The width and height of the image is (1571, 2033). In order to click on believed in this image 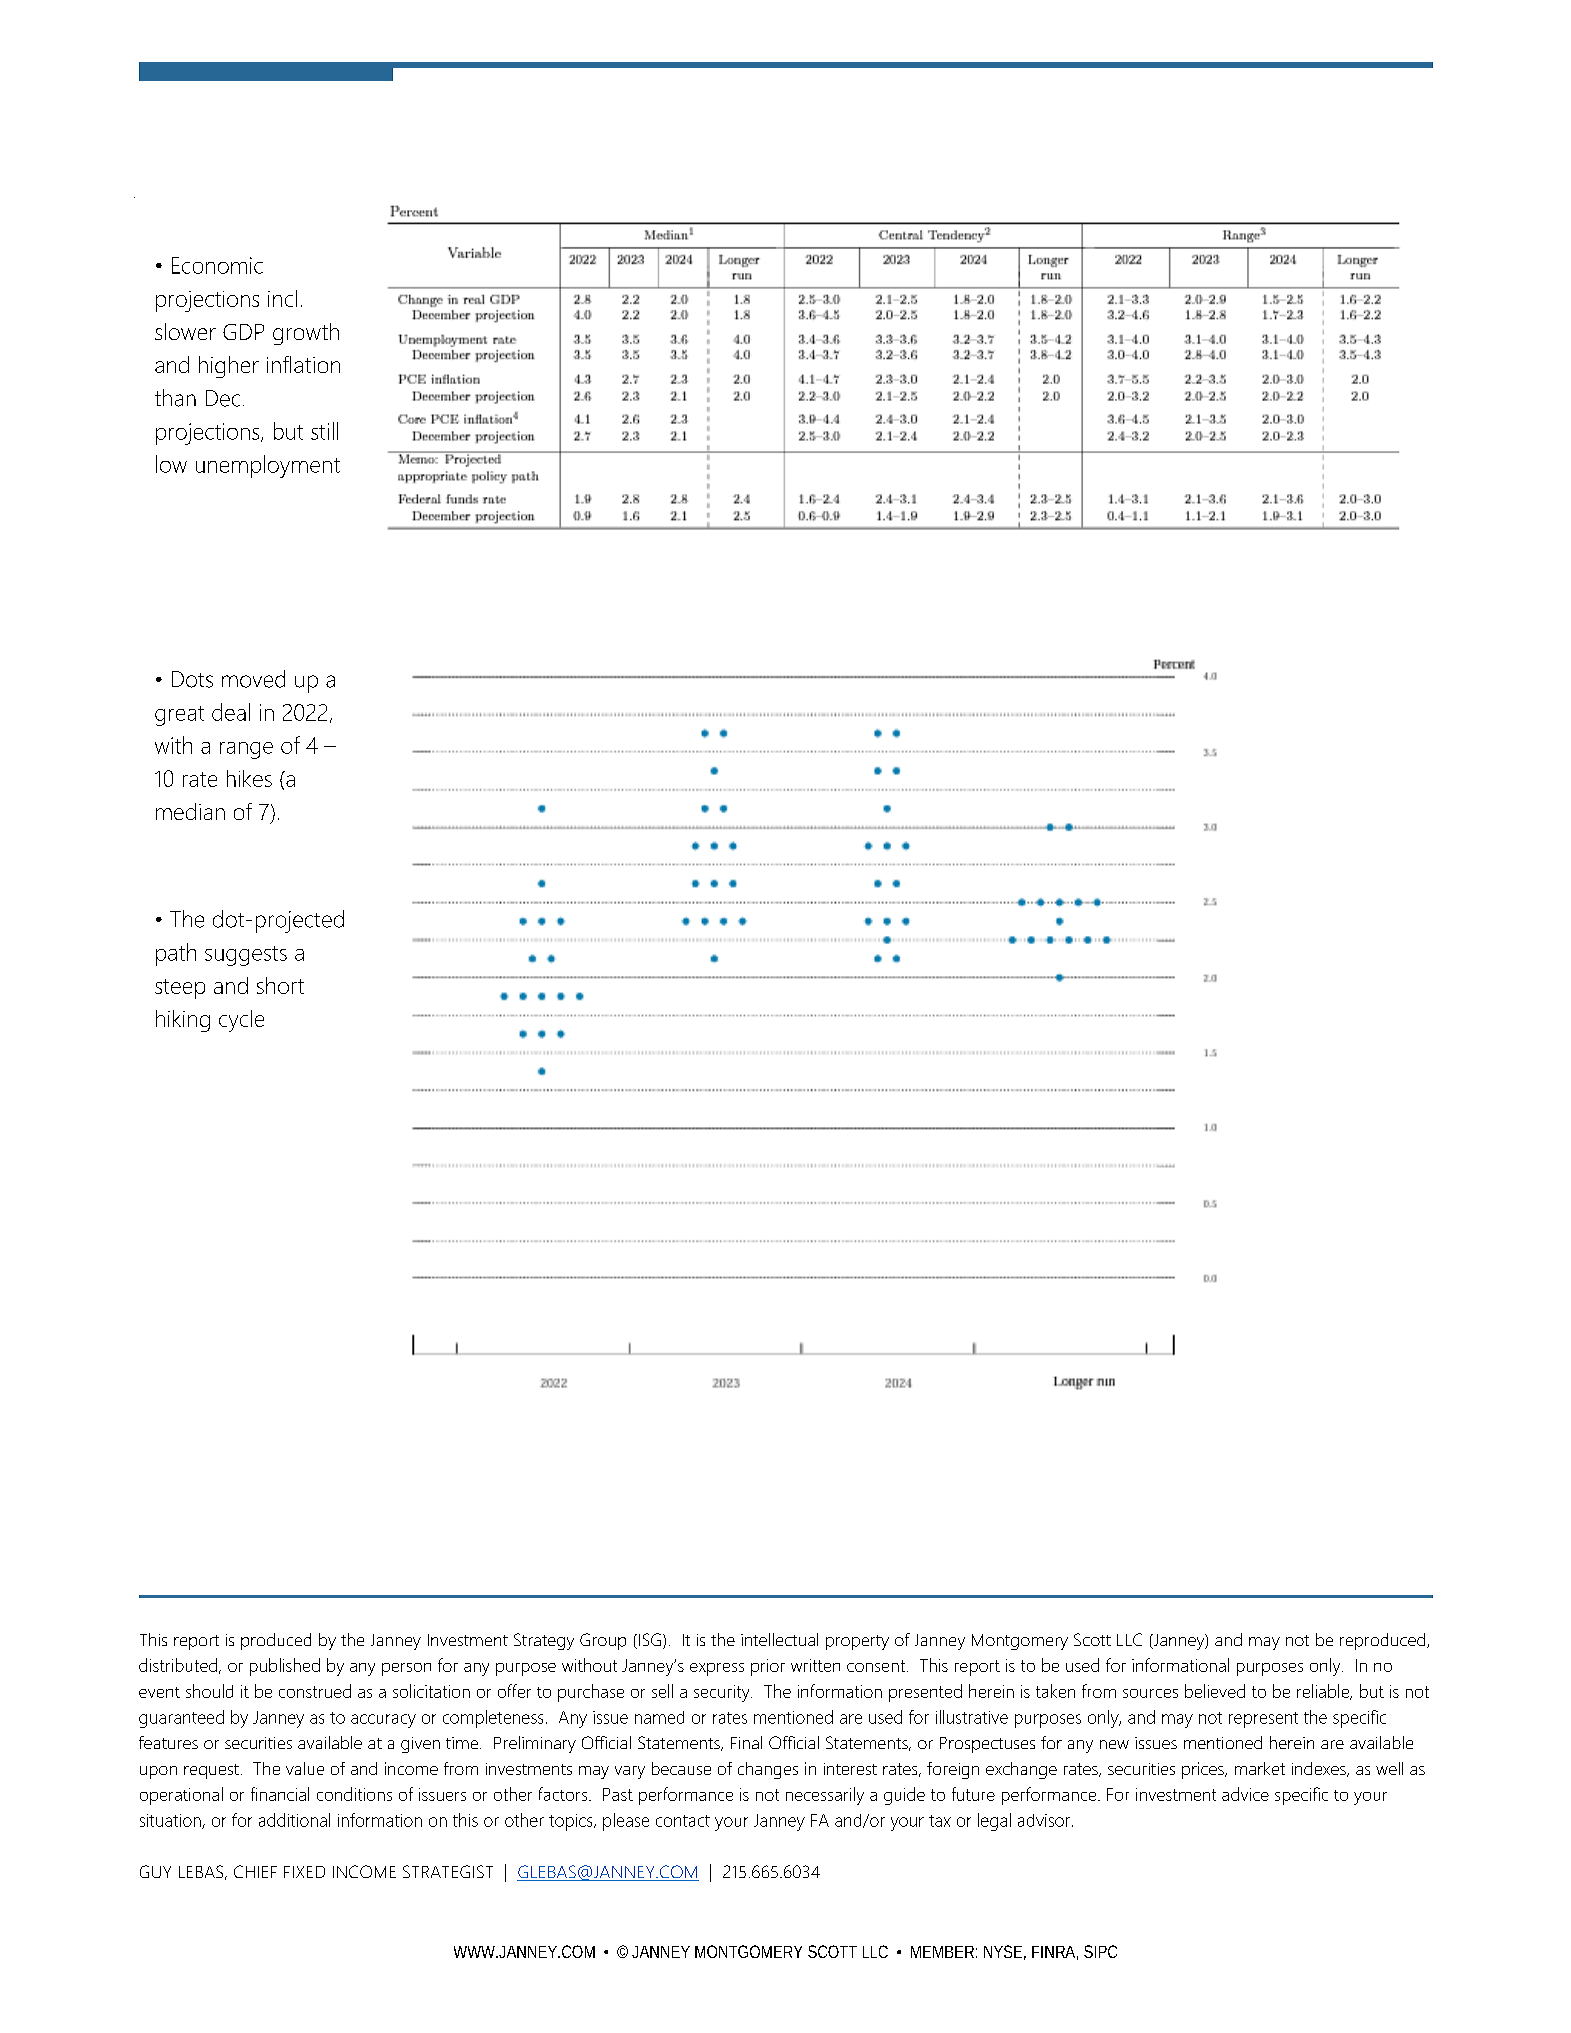, I will do `click(1215, 1691)`.
